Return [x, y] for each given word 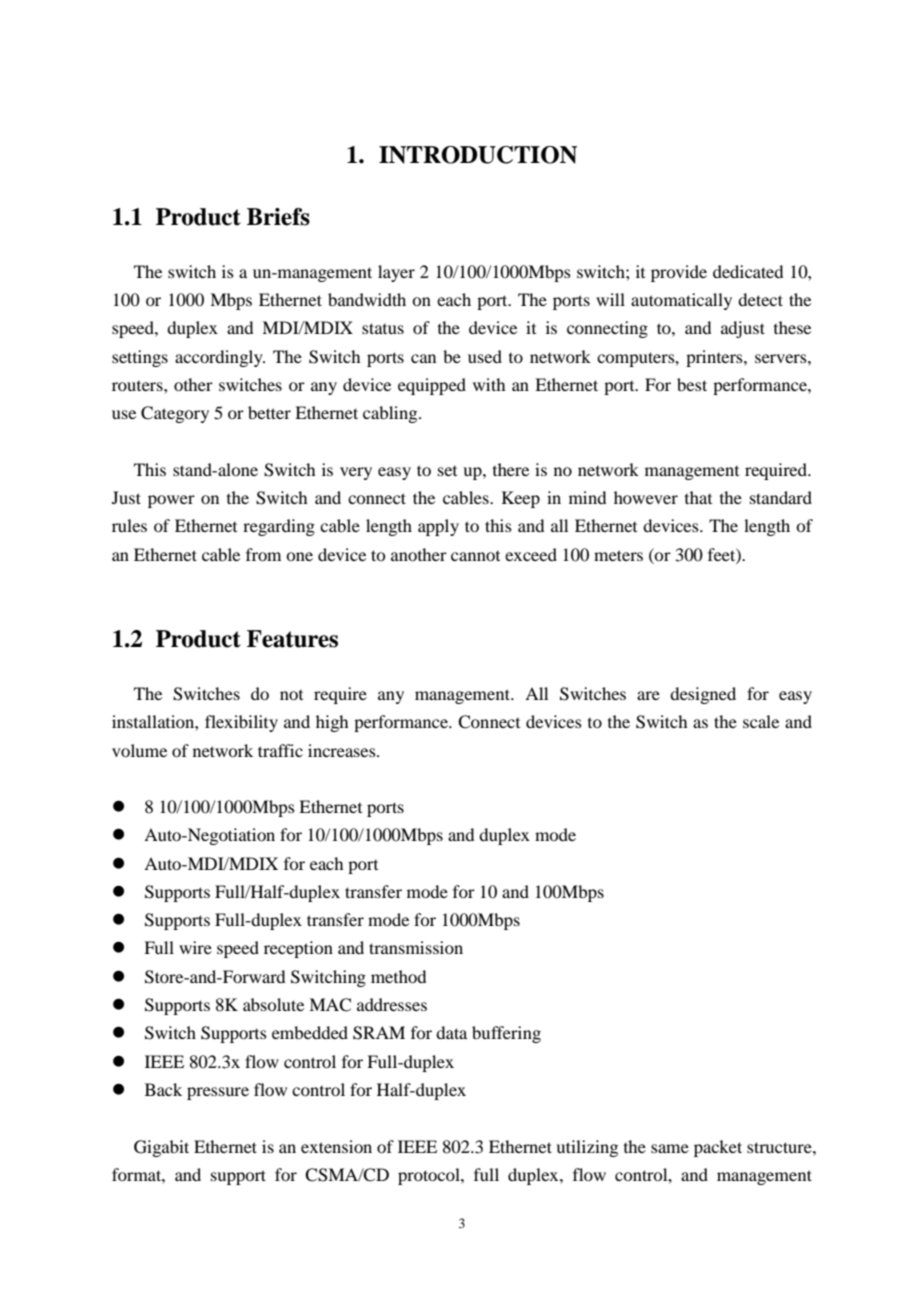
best [692, 384]
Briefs [278, 217]
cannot [475, 556]
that [698, 497]
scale [761, 721]
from [263, 554]
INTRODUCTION [478, 155]
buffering [506, 1034]
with [489, 384]
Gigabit [161, 1148]
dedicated [748, 271]
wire [195, 947]
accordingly [220, 358]
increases [343, 750]
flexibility [241, 723]
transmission [416, 947]
